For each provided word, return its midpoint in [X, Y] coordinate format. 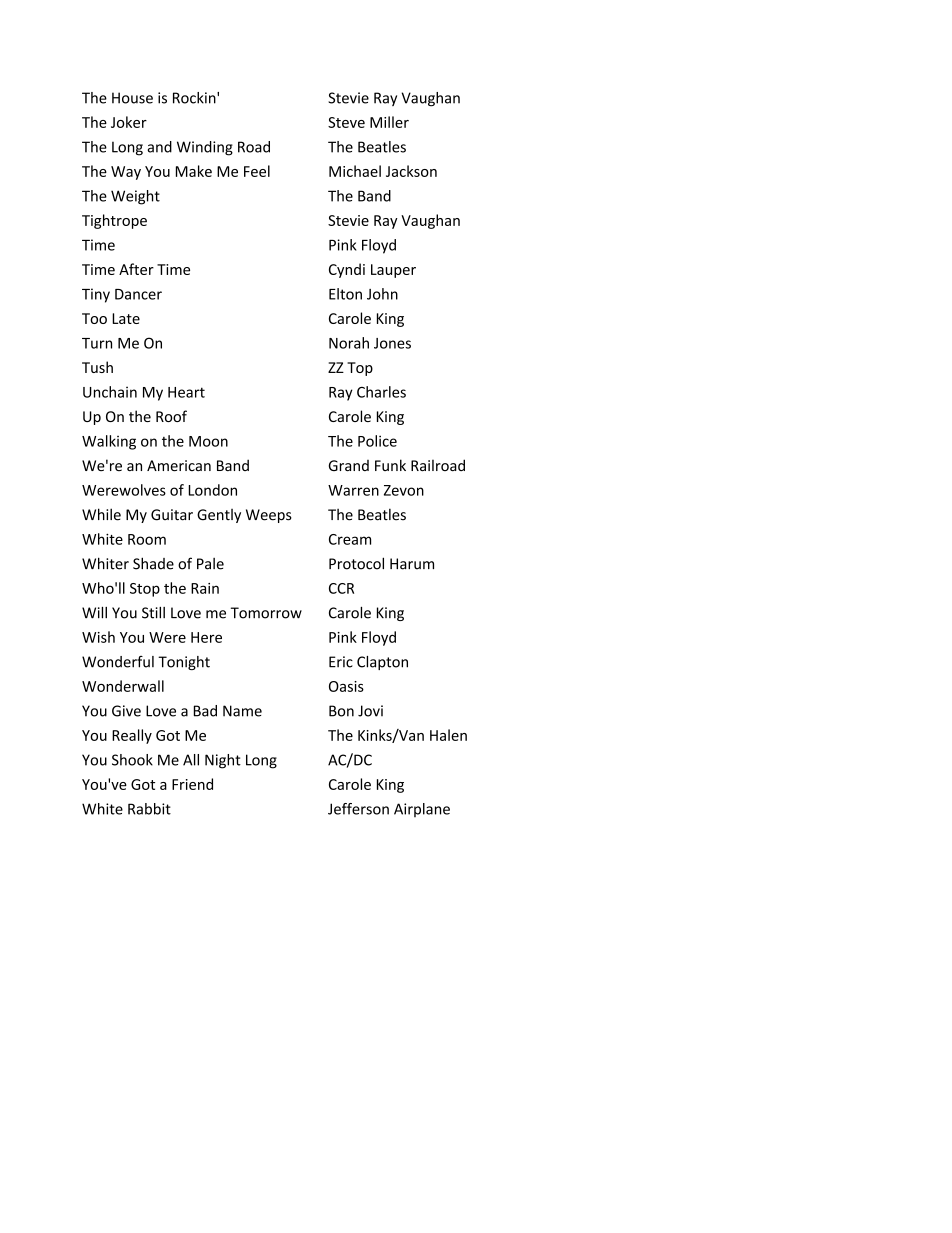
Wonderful [118, 662]
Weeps [269, 516]
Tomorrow [266, 613]
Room [147, 539]
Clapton [382, 663]
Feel [257, 171]
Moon [208, 441]
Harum [412, 564]
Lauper [393, 271]
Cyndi [347, 270]
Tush [97, 367]
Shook [132, 760]
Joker [129, 122]
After [136, 269]
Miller [389, 122]
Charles [381, 392]
